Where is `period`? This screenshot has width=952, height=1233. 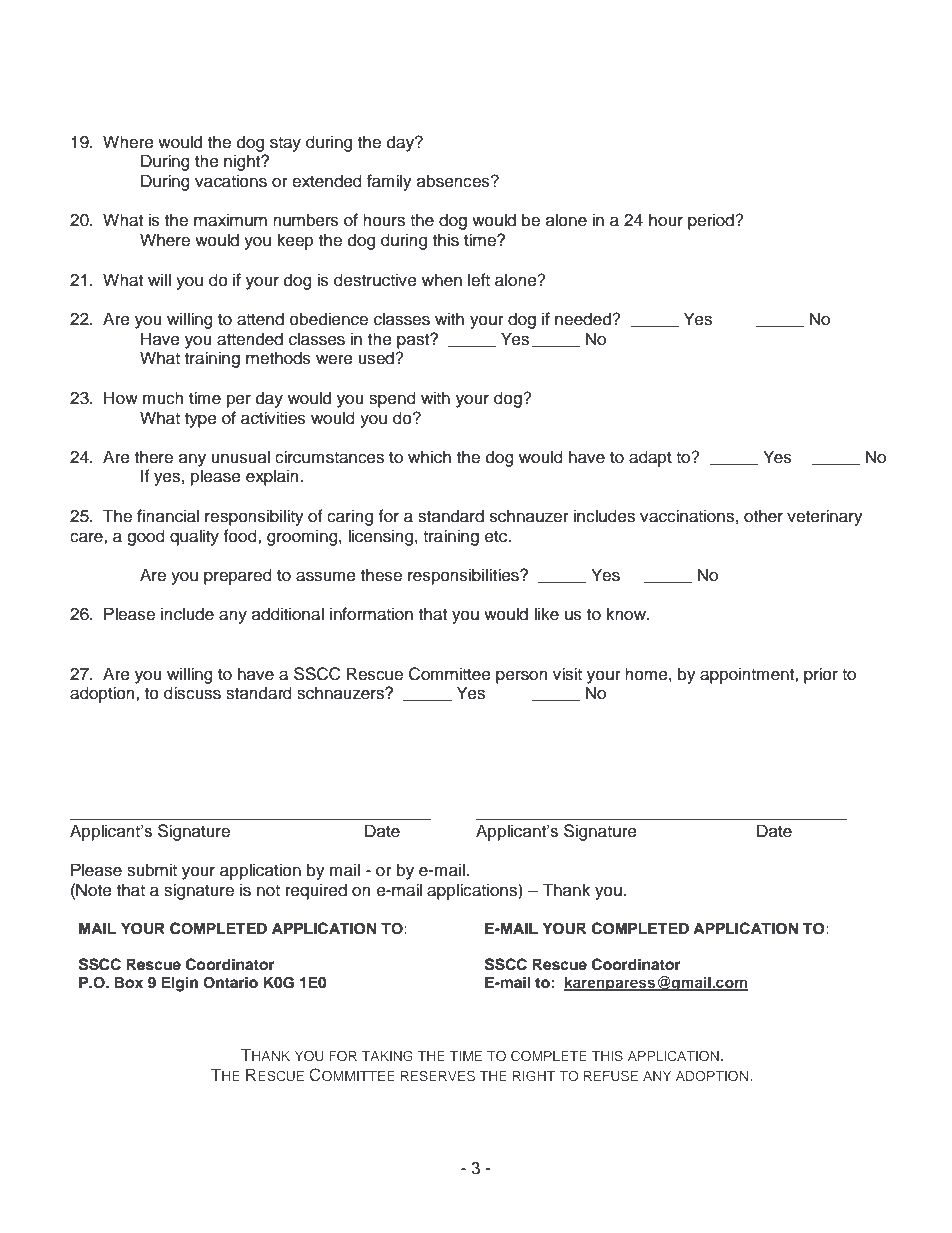 period is located at coordinates (712, 221).
